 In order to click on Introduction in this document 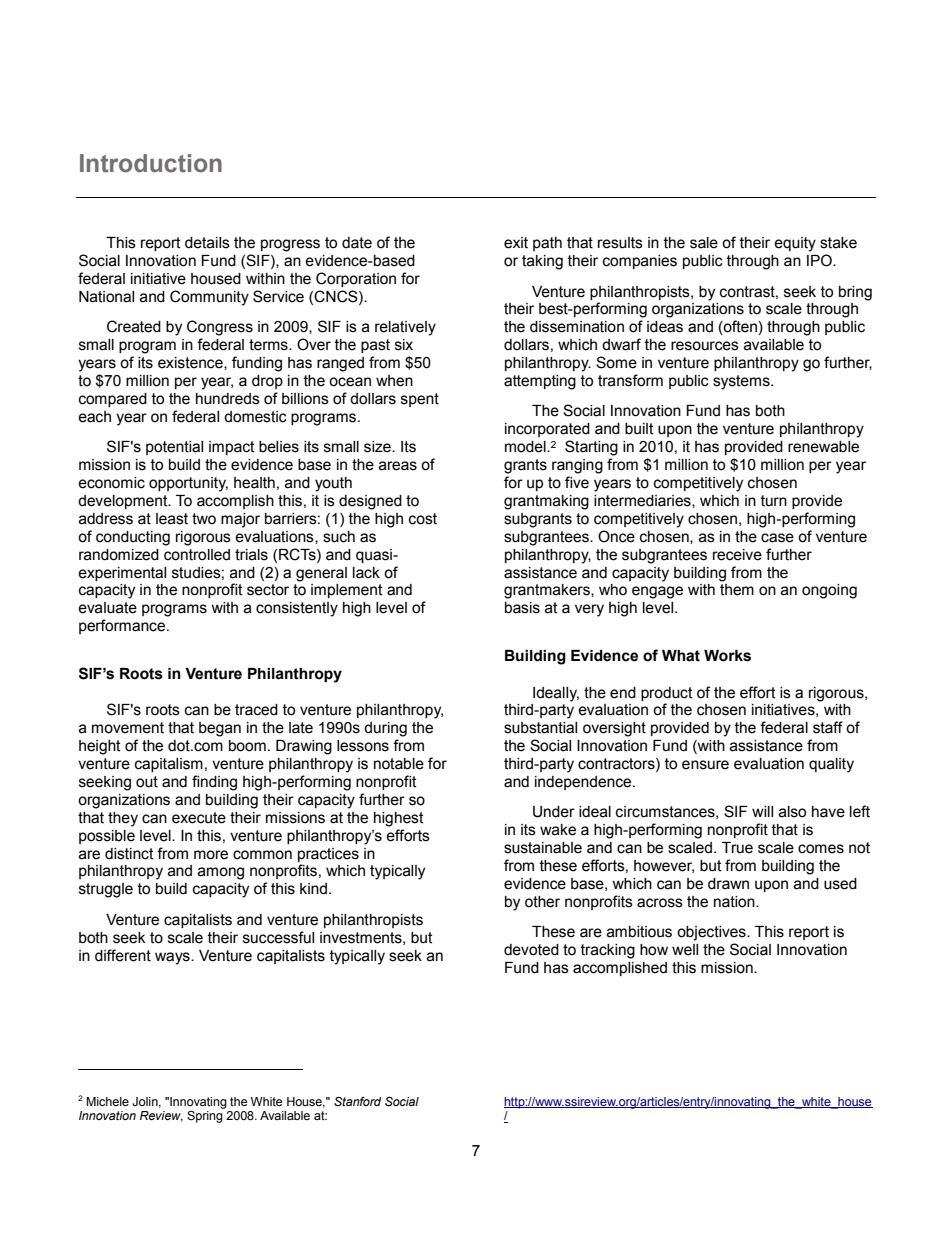, I will do `click(151, 163)`.
